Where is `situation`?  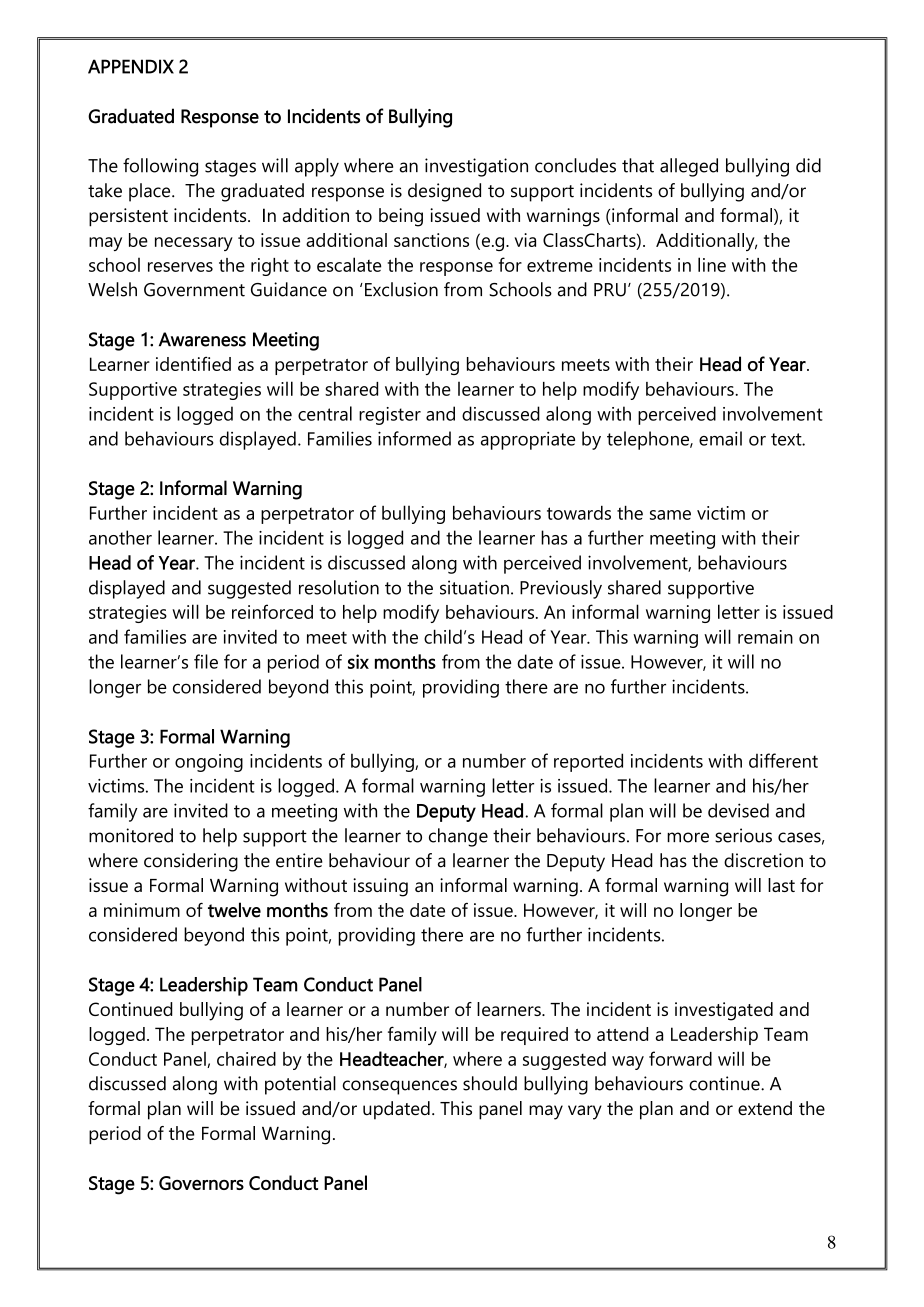 situation is located at coordinates (474, 587).
